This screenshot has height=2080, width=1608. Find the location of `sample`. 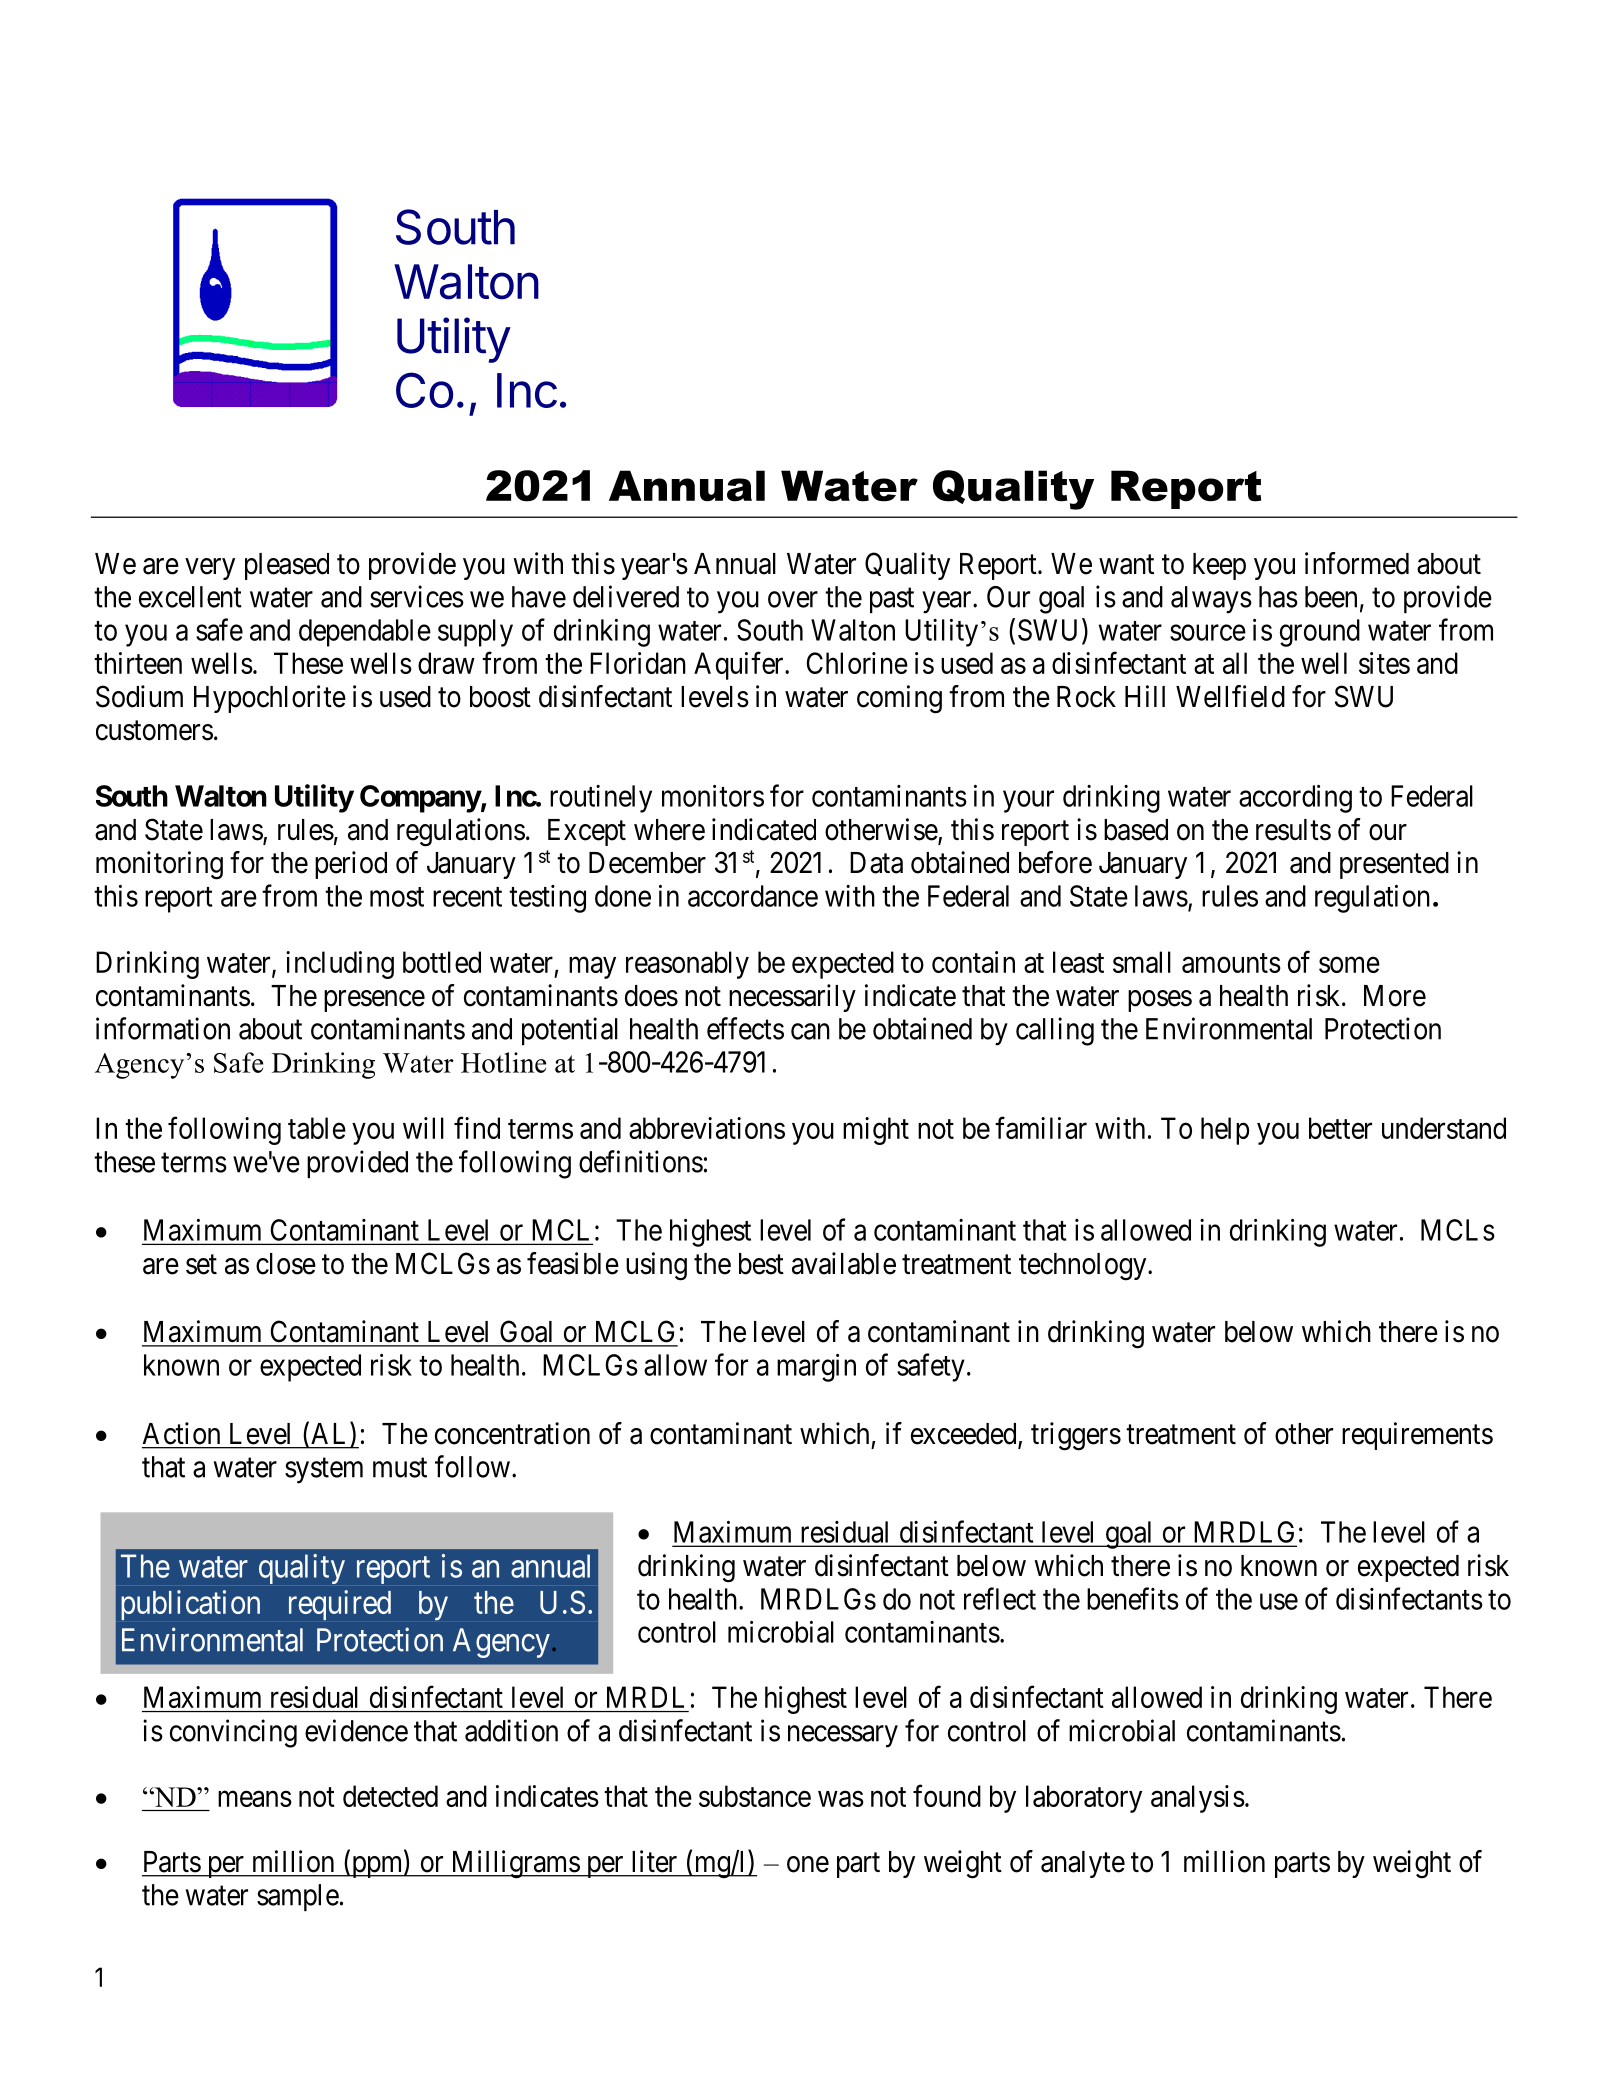

sample is located at coordinates (298, 1897).
